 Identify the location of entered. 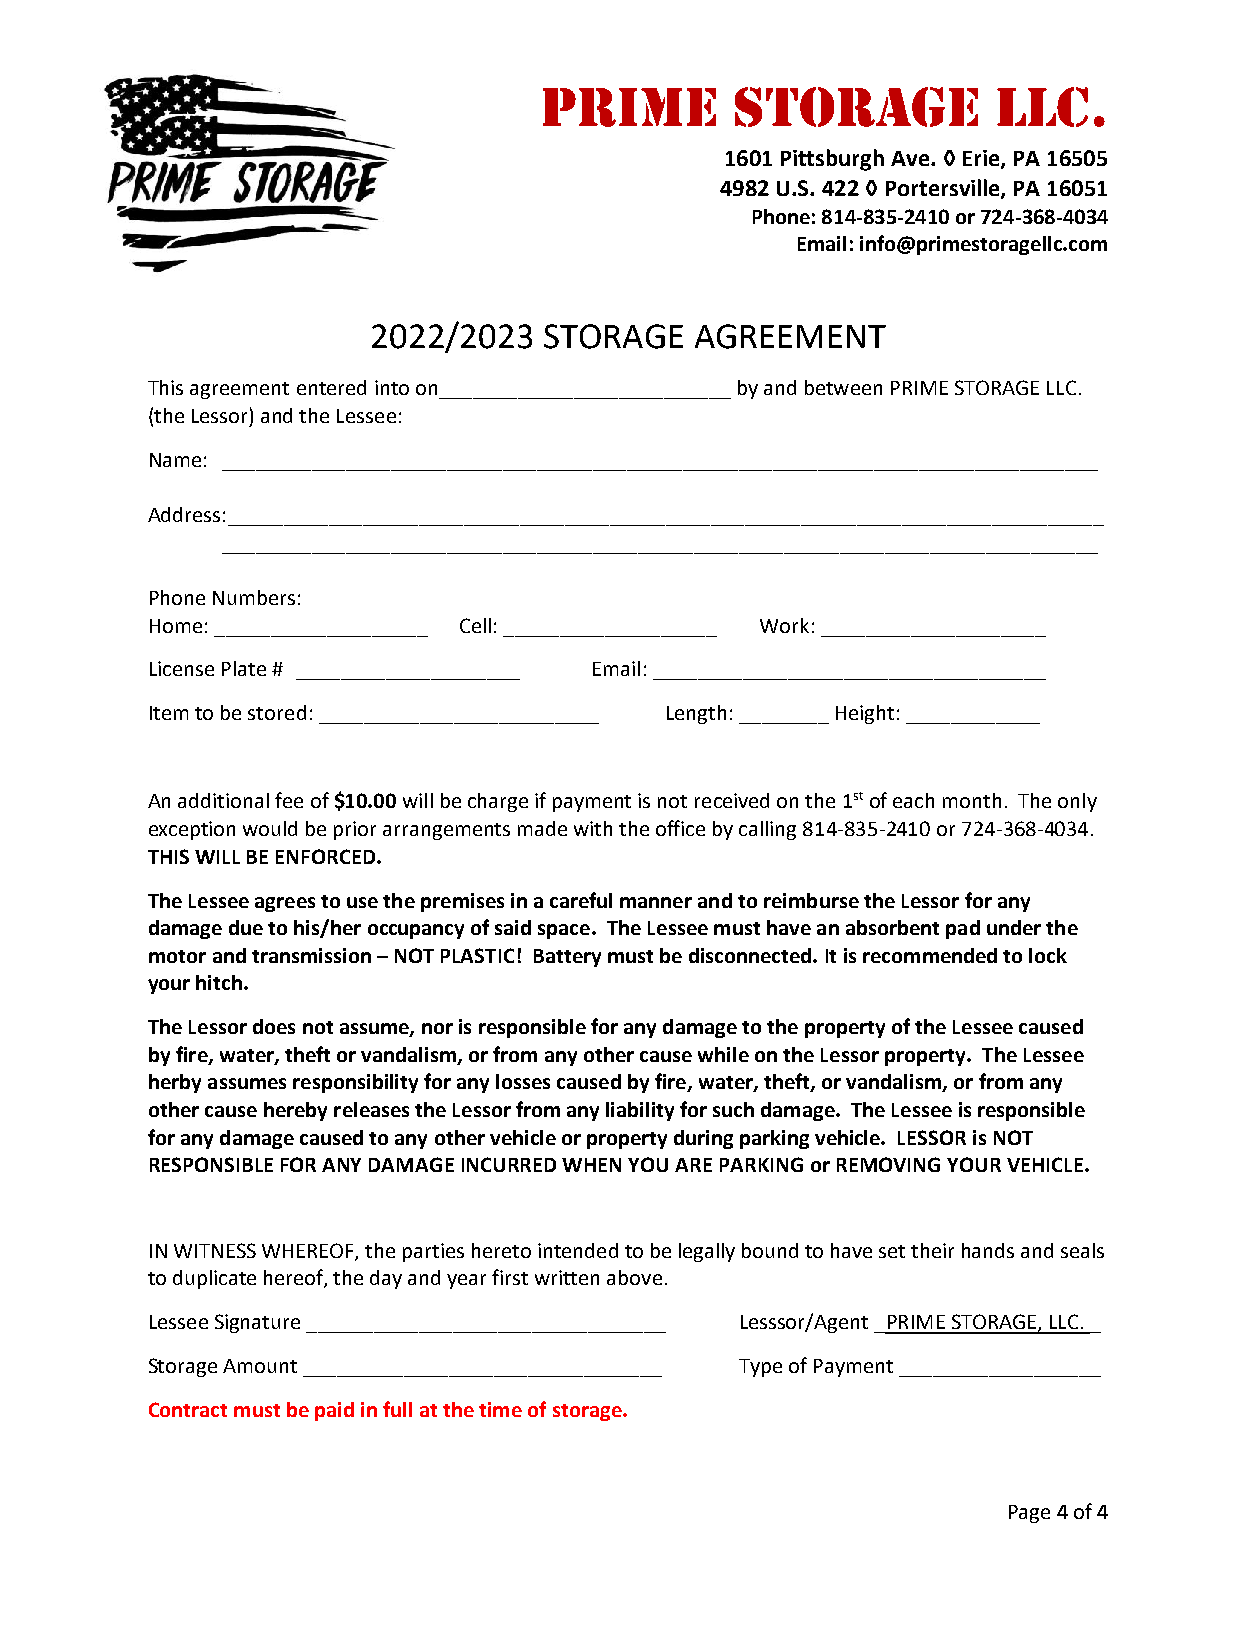
(331, 387).
